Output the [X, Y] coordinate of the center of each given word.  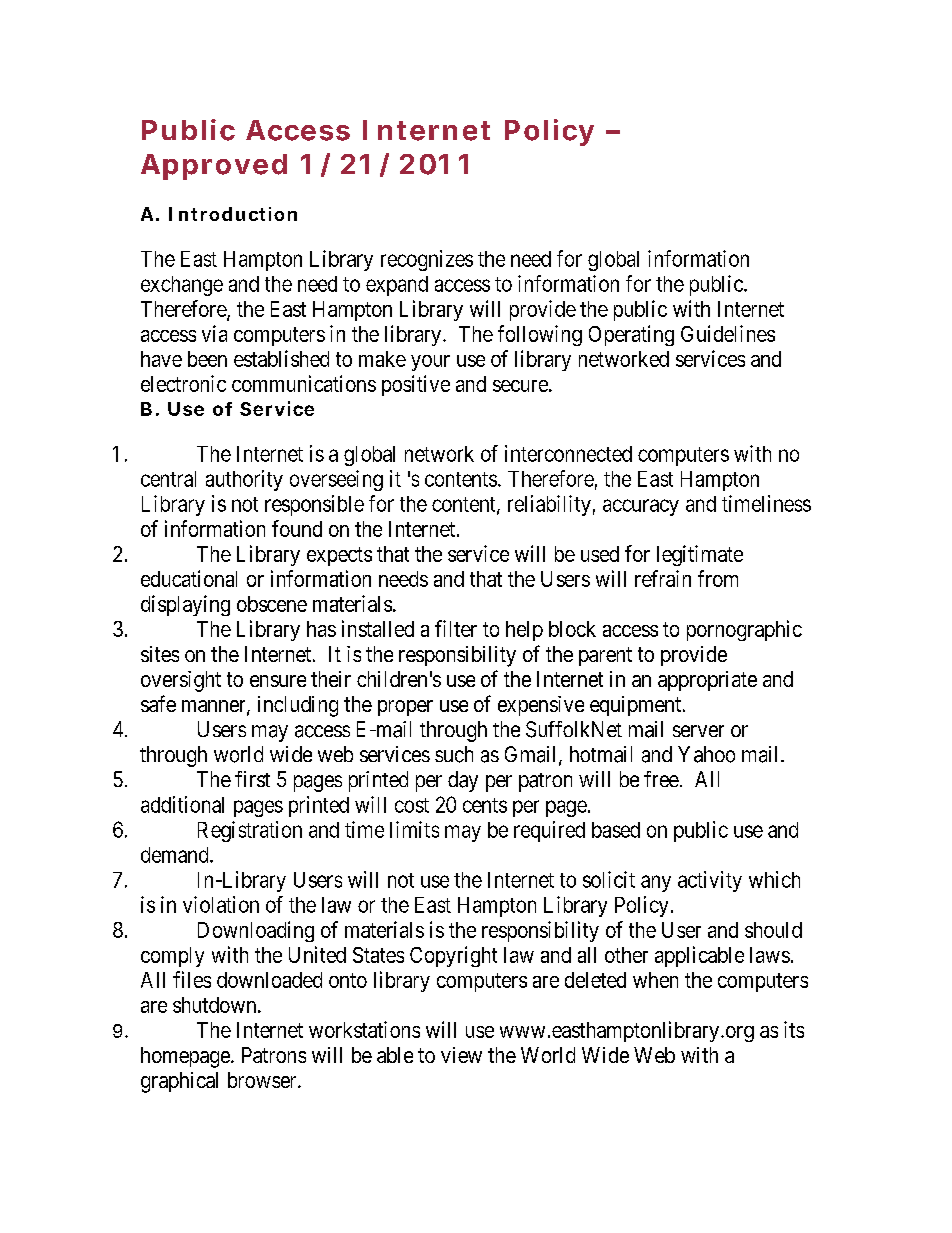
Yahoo [706, 754]
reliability [549, 505]
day [463, 781]
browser [263, 1080]
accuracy [641, 507]
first [252, 779]
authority [244, 480]
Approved [214, 167]
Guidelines [728, 333]
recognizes [427, 260]
